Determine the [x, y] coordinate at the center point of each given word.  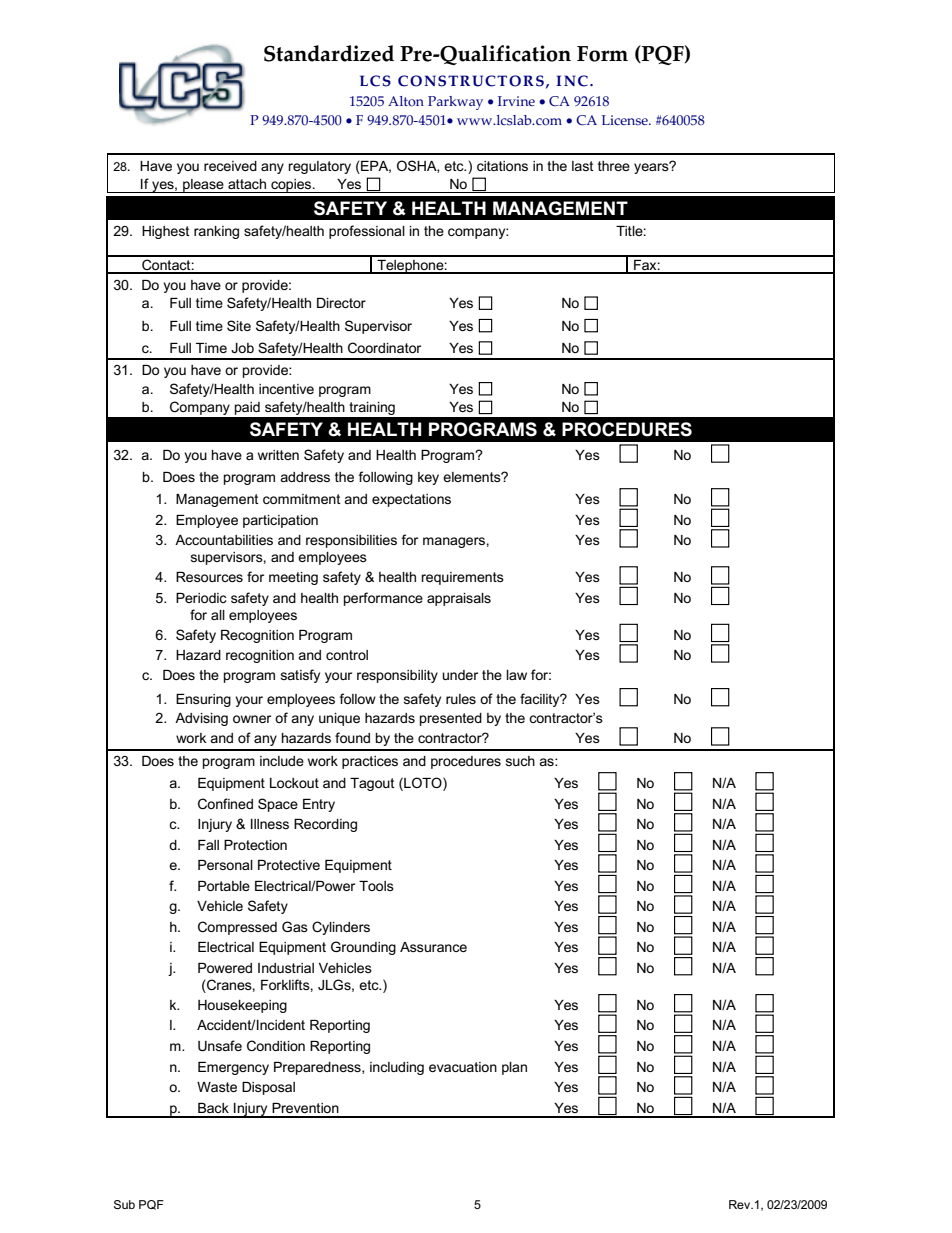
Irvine [516, 101]
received [230, 166]
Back [213, 1108]
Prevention [305, 1108]
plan [514, 1068]
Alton [406, 101]
